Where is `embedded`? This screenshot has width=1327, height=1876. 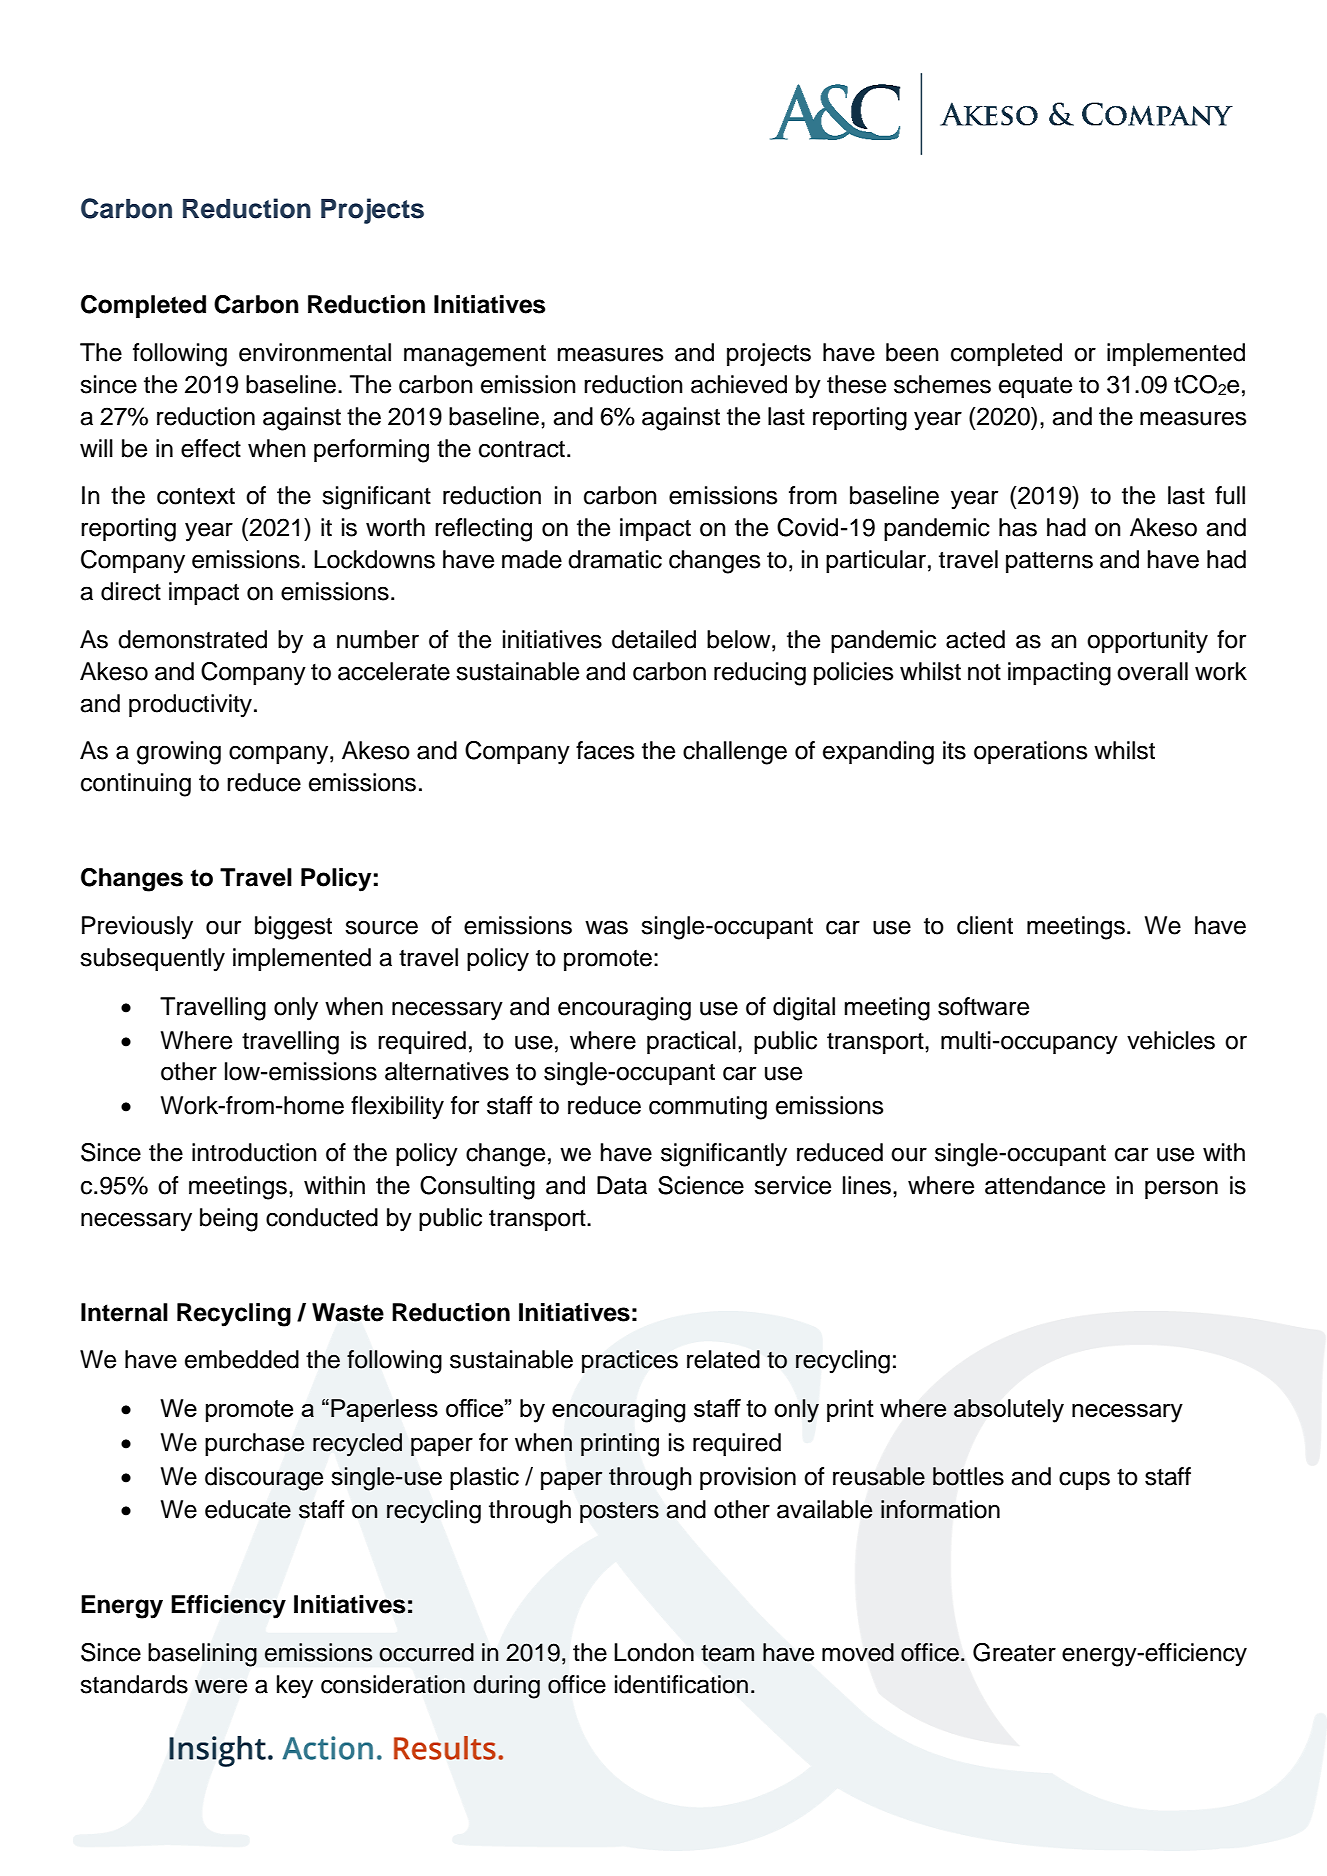 embedded is located at coordinates (242, 1359).
